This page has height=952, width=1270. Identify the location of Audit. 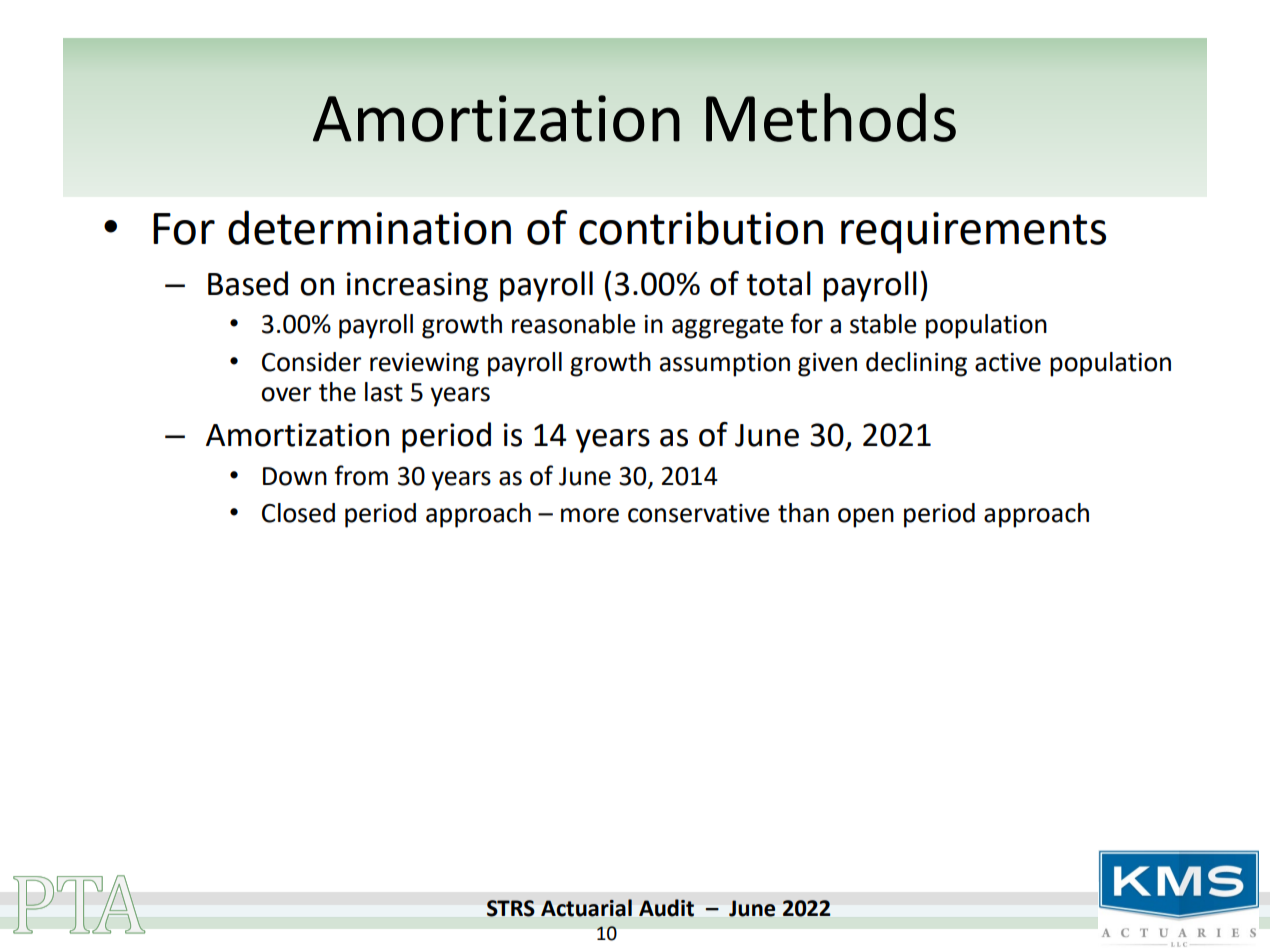
(666, 908).
